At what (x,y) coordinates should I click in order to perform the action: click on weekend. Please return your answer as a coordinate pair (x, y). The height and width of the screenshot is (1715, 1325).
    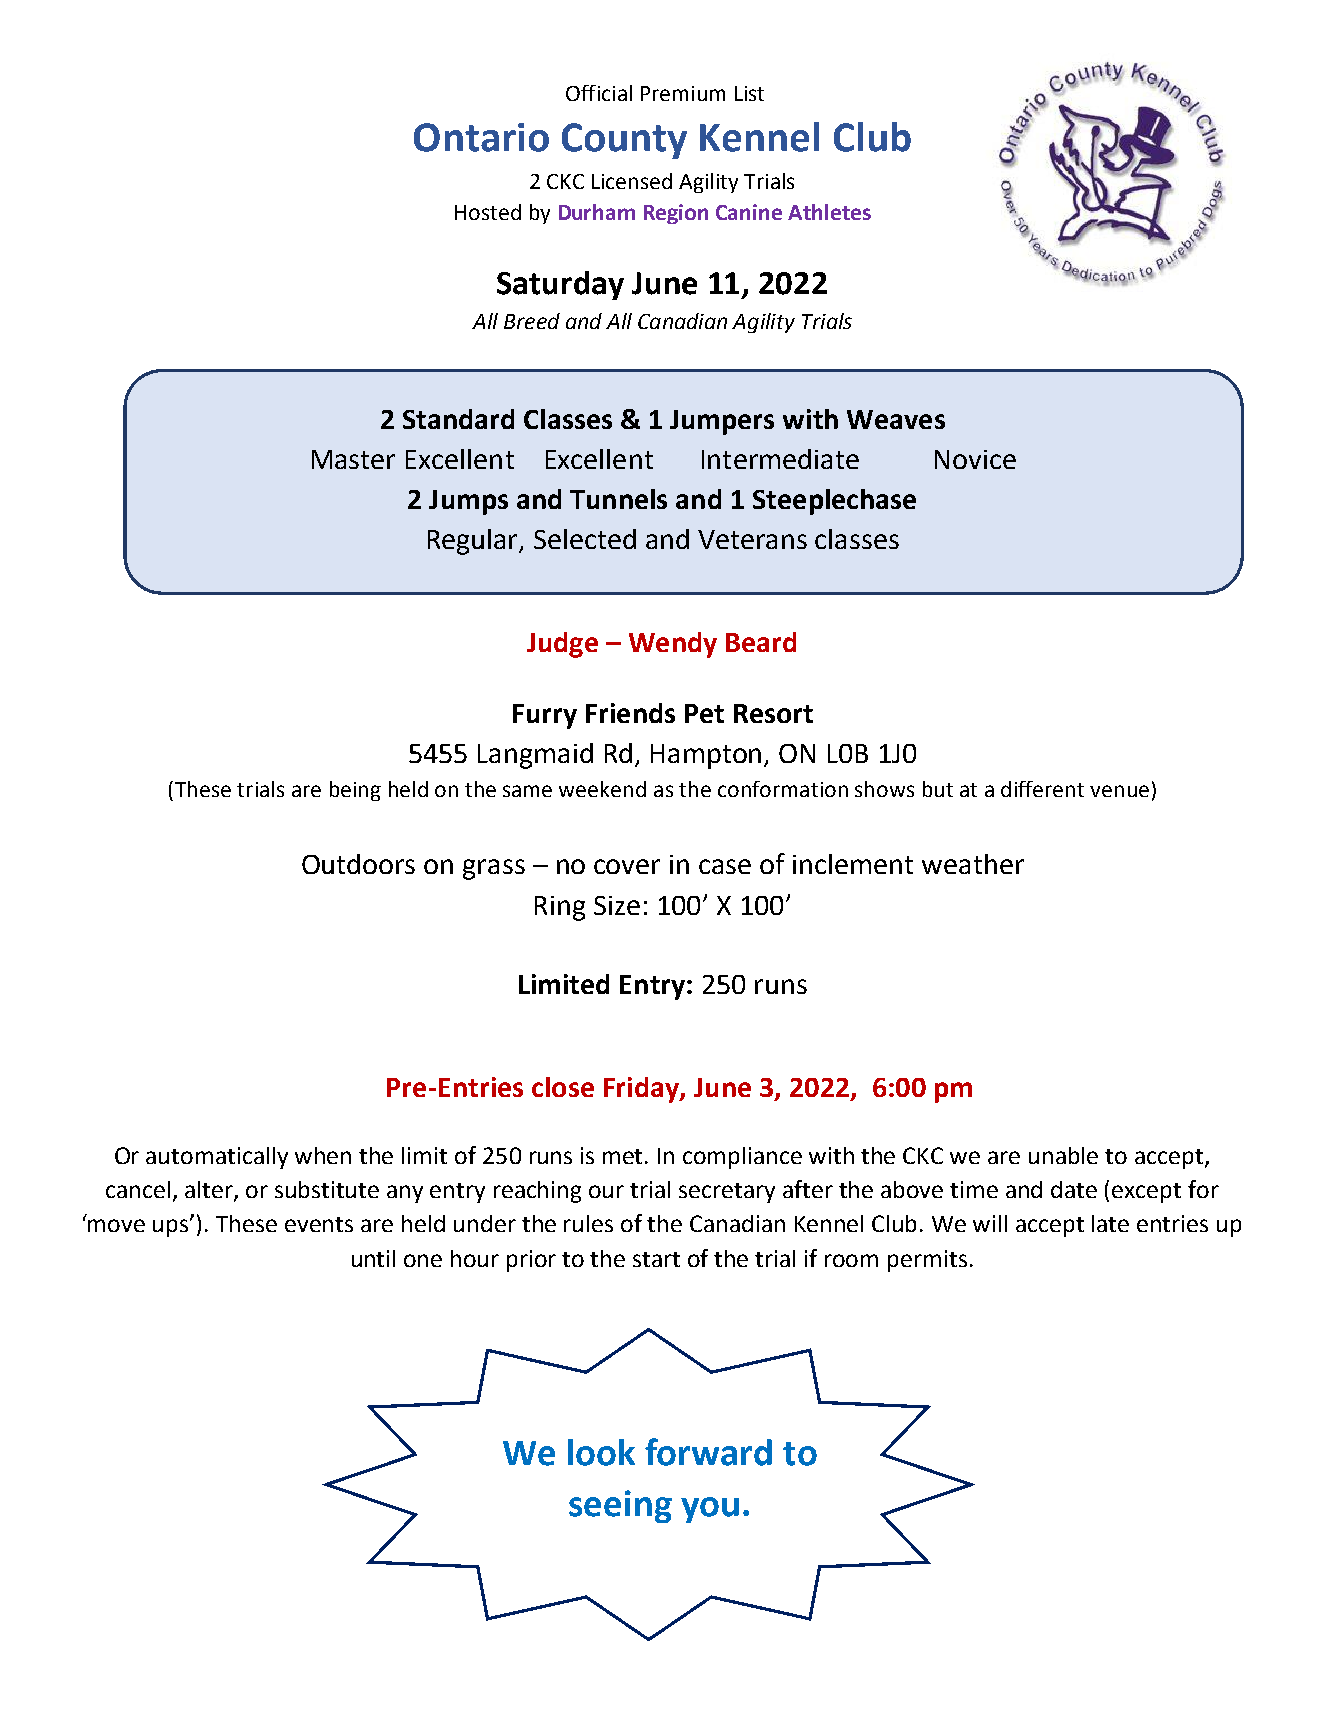
    Looking at the image, I should click on (602, 789).
